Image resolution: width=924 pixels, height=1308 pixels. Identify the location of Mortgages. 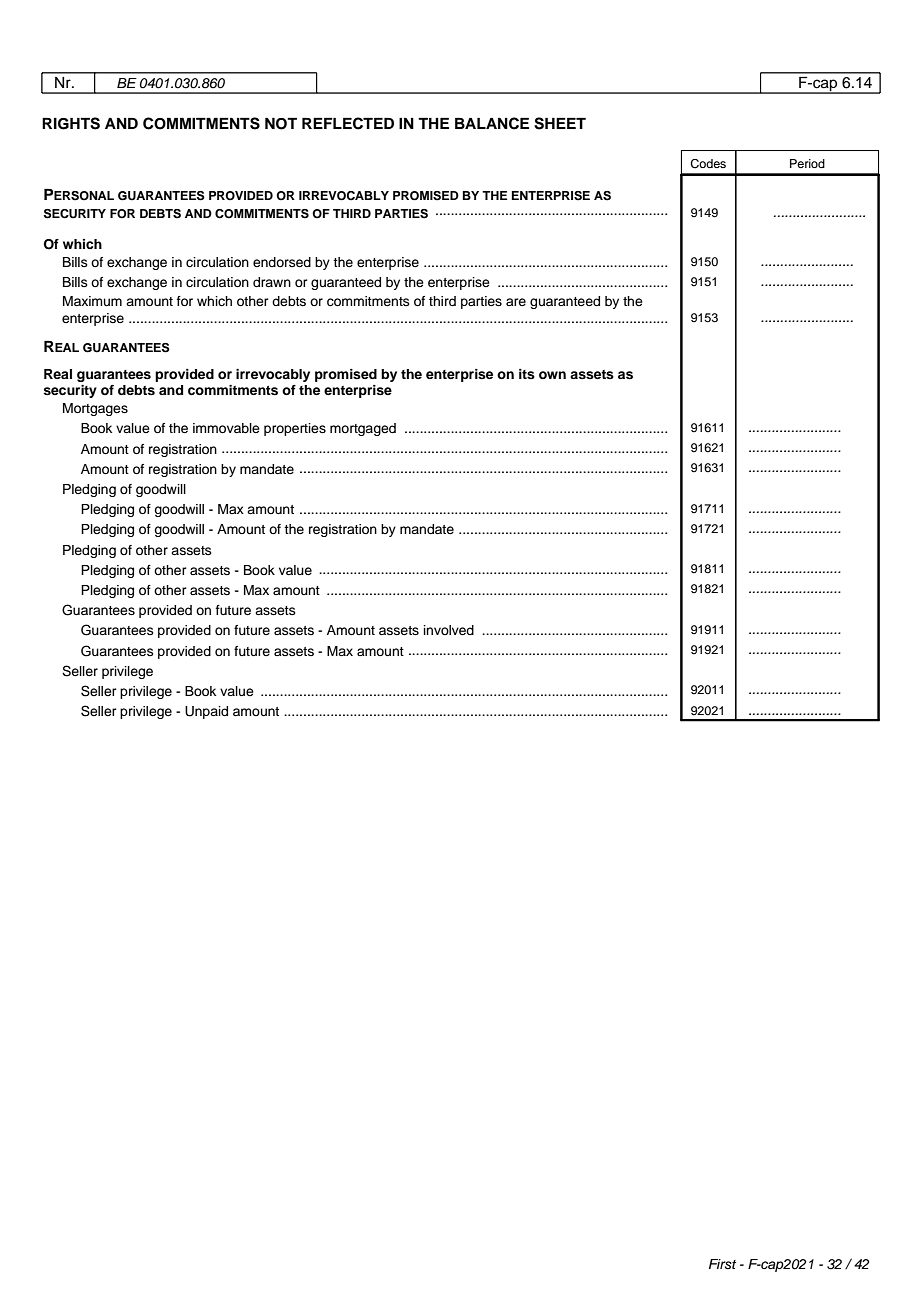
(95, 409).
